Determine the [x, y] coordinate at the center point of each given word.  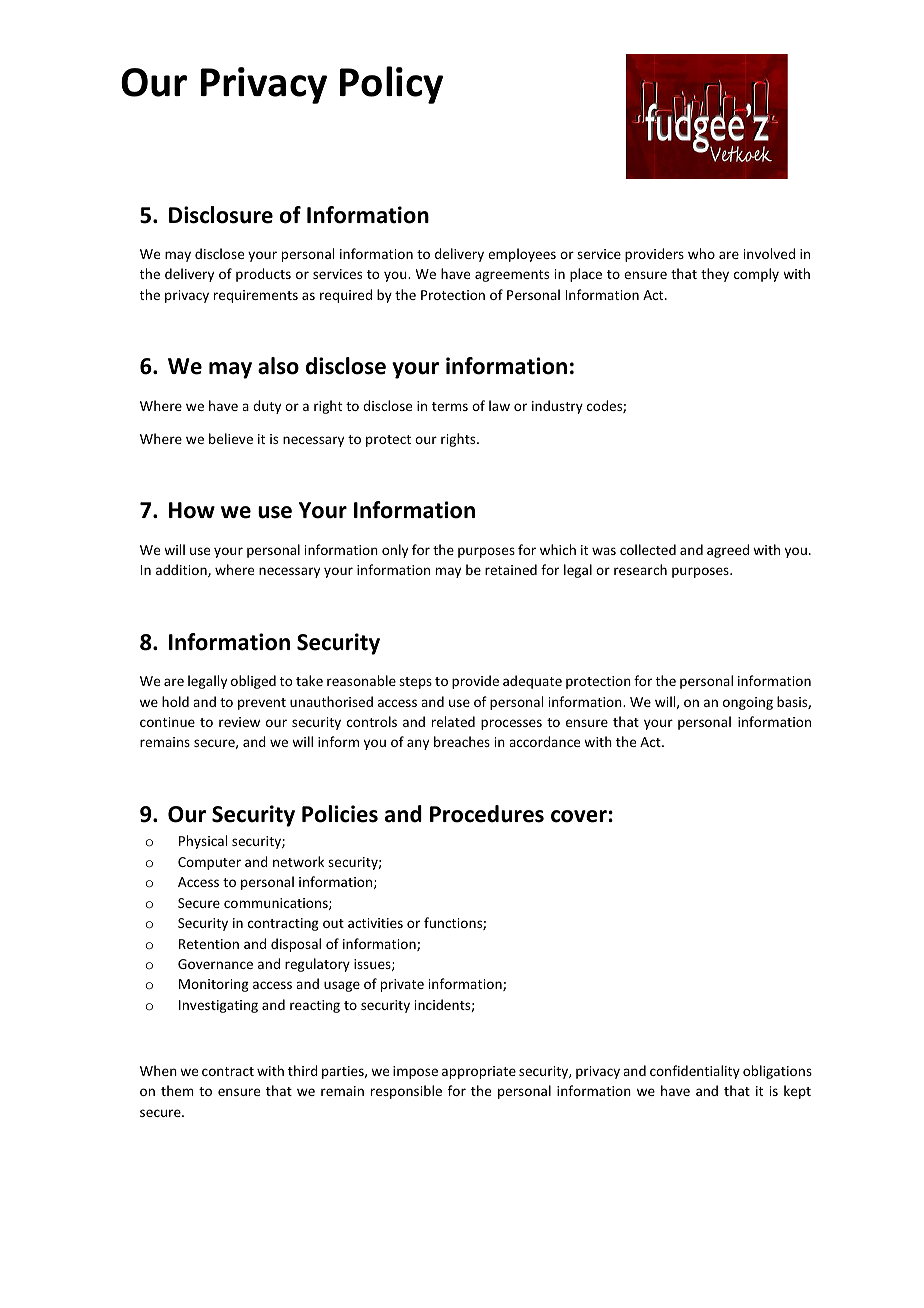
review [239, 722]
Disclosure [221, 215]
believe [231, 438]
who [701, 253]
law [499, 405]
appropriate [479, 1072]
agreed [728, 551]
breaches [462, 741]
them [177, 1090]
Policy [391, 85]
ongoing [748, 703]
